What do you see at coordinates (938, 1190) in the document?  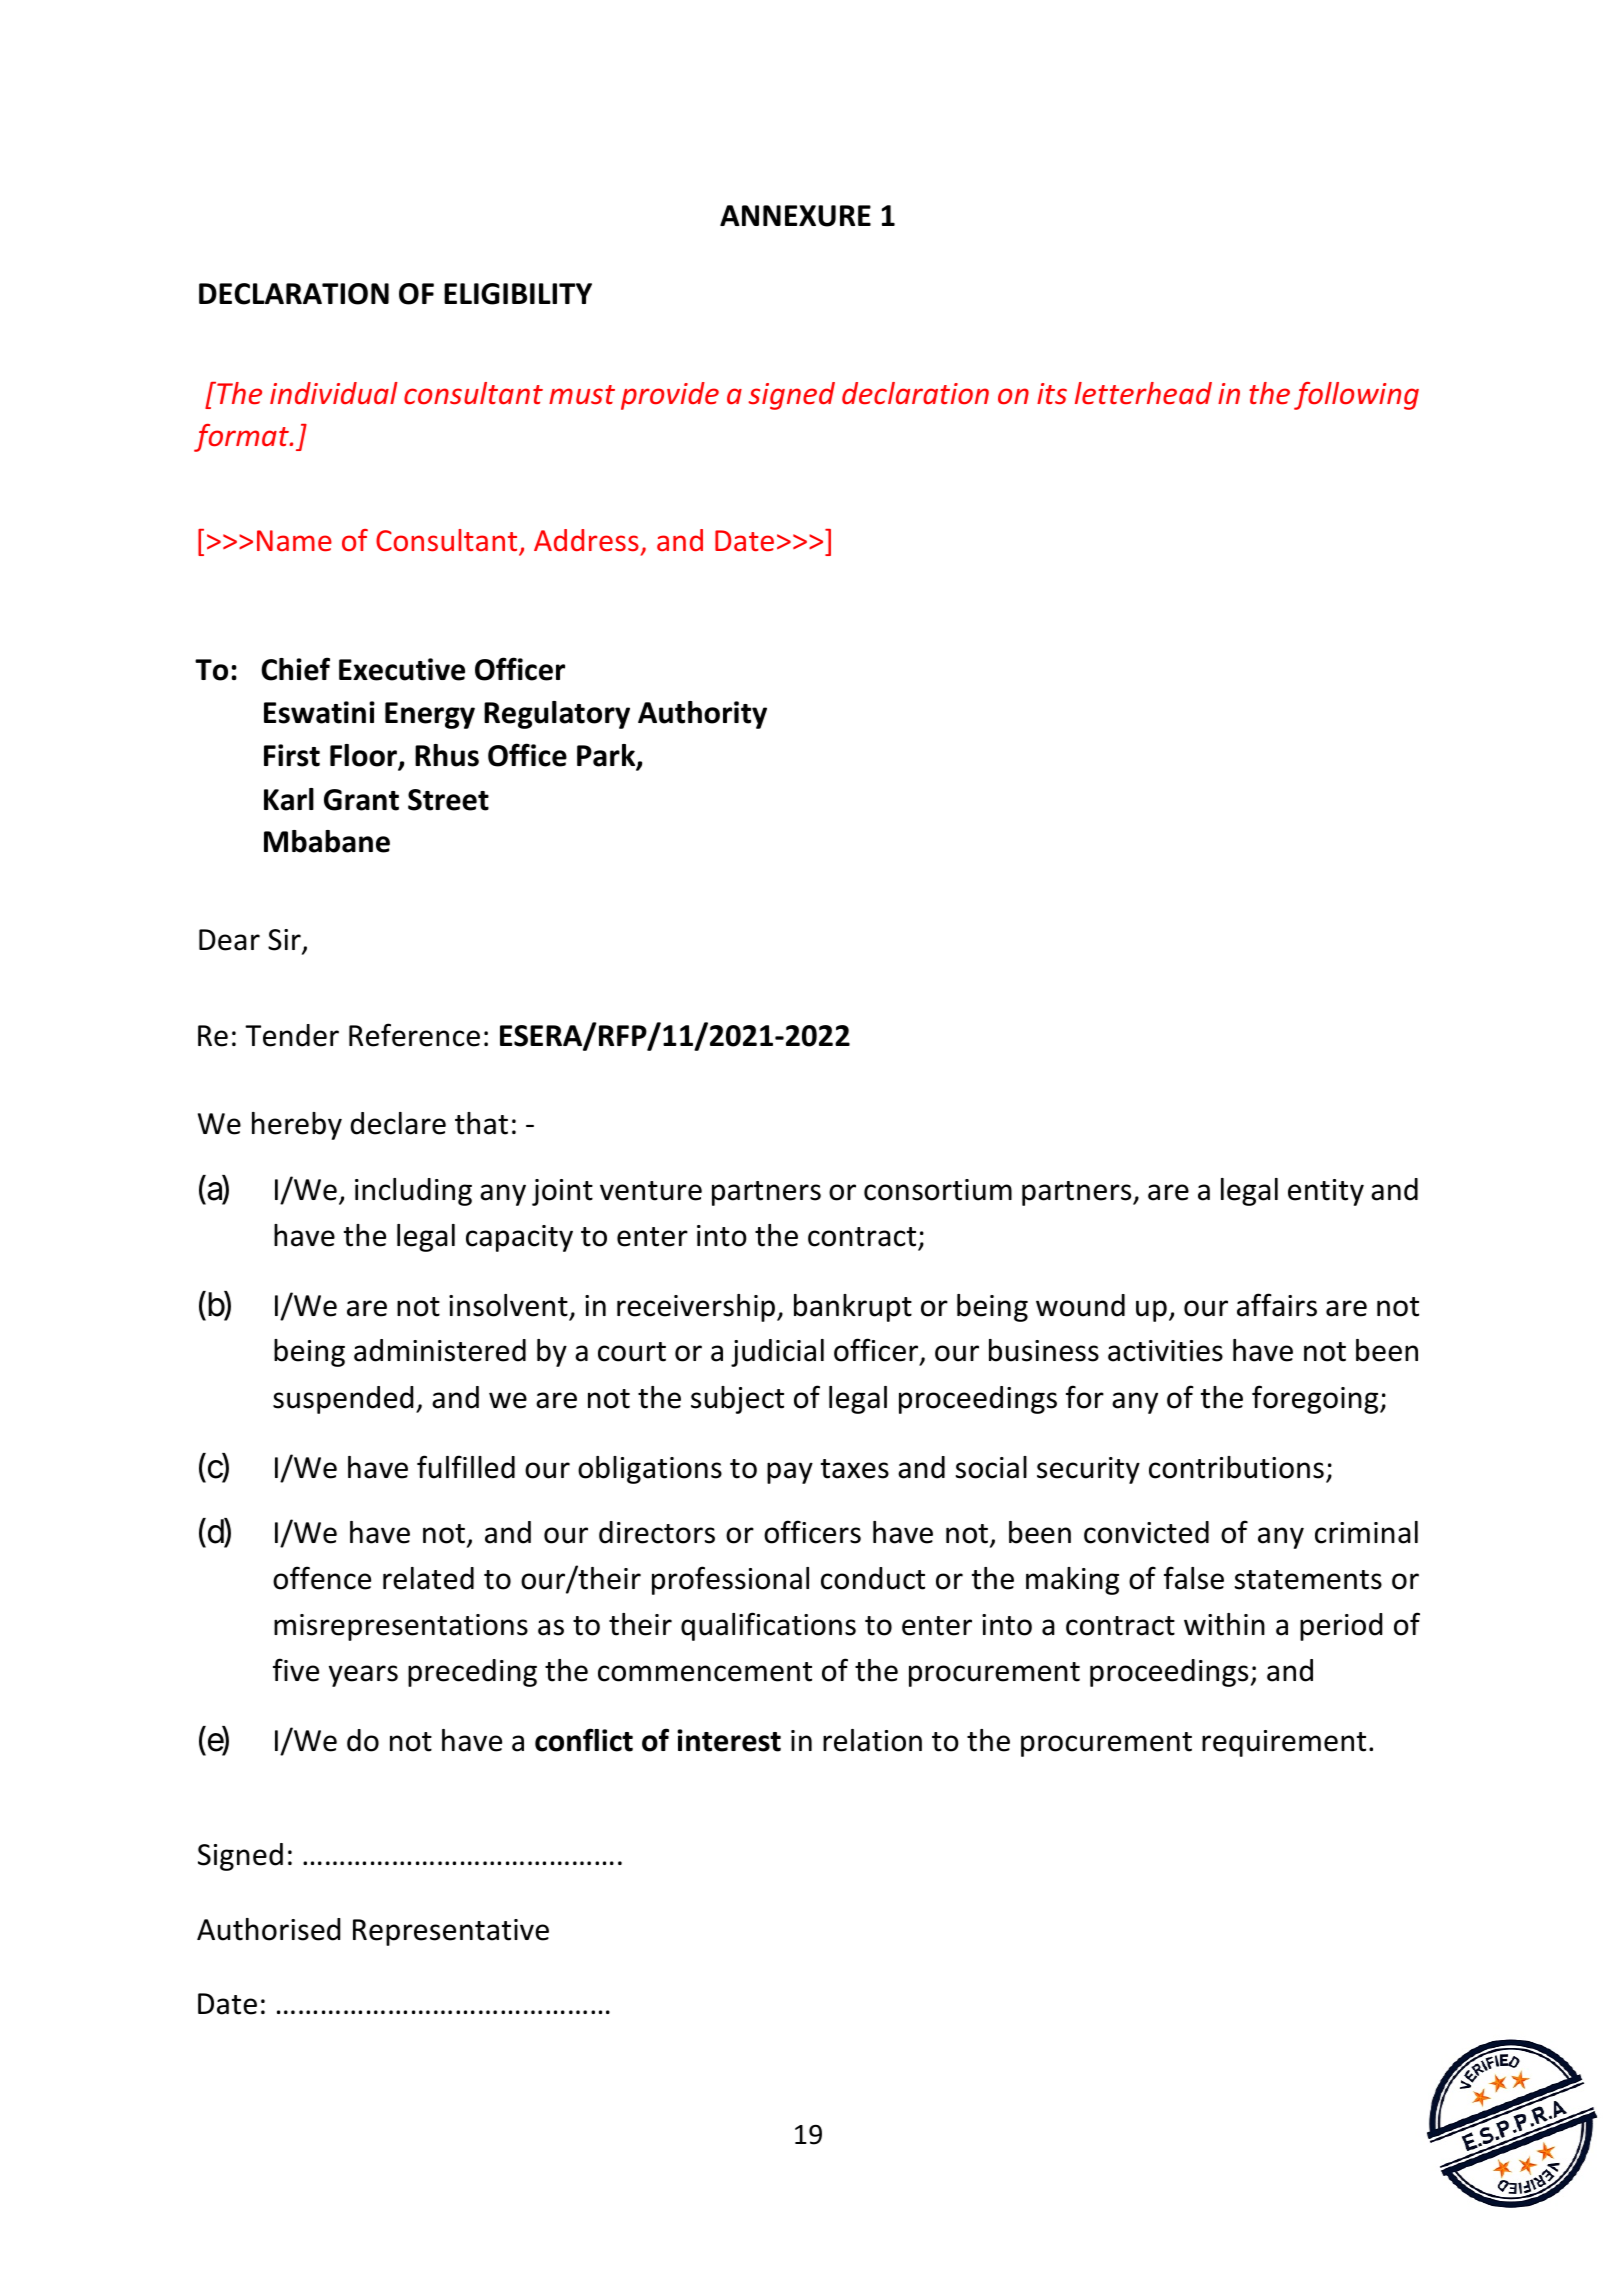 I see `consortium` at bounding box center [938, 1190].
